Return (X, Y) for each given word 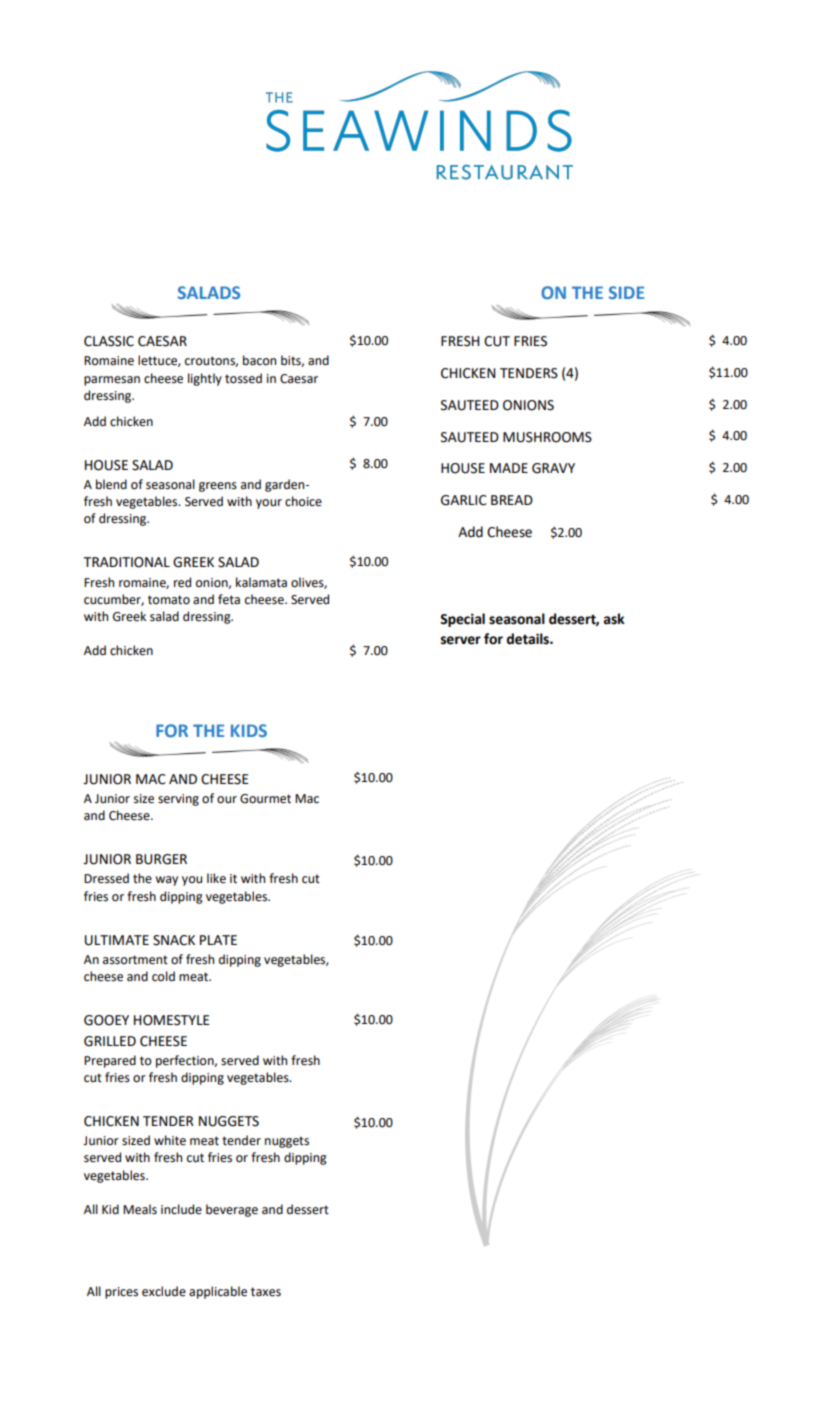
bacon (259, 360)
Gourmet (265, 799)
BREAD (512, 500)
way (166, 881)
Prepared (110, 1061)
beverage (232, 1210)
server (461, 640)
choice (303, 501)
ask (614, 619)
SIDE (626, 292)
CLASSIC (109, 341)
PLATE (218, 940)
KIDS (249, 730)
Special (462, 620)
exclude (164, 1291)
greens (218, 487)
